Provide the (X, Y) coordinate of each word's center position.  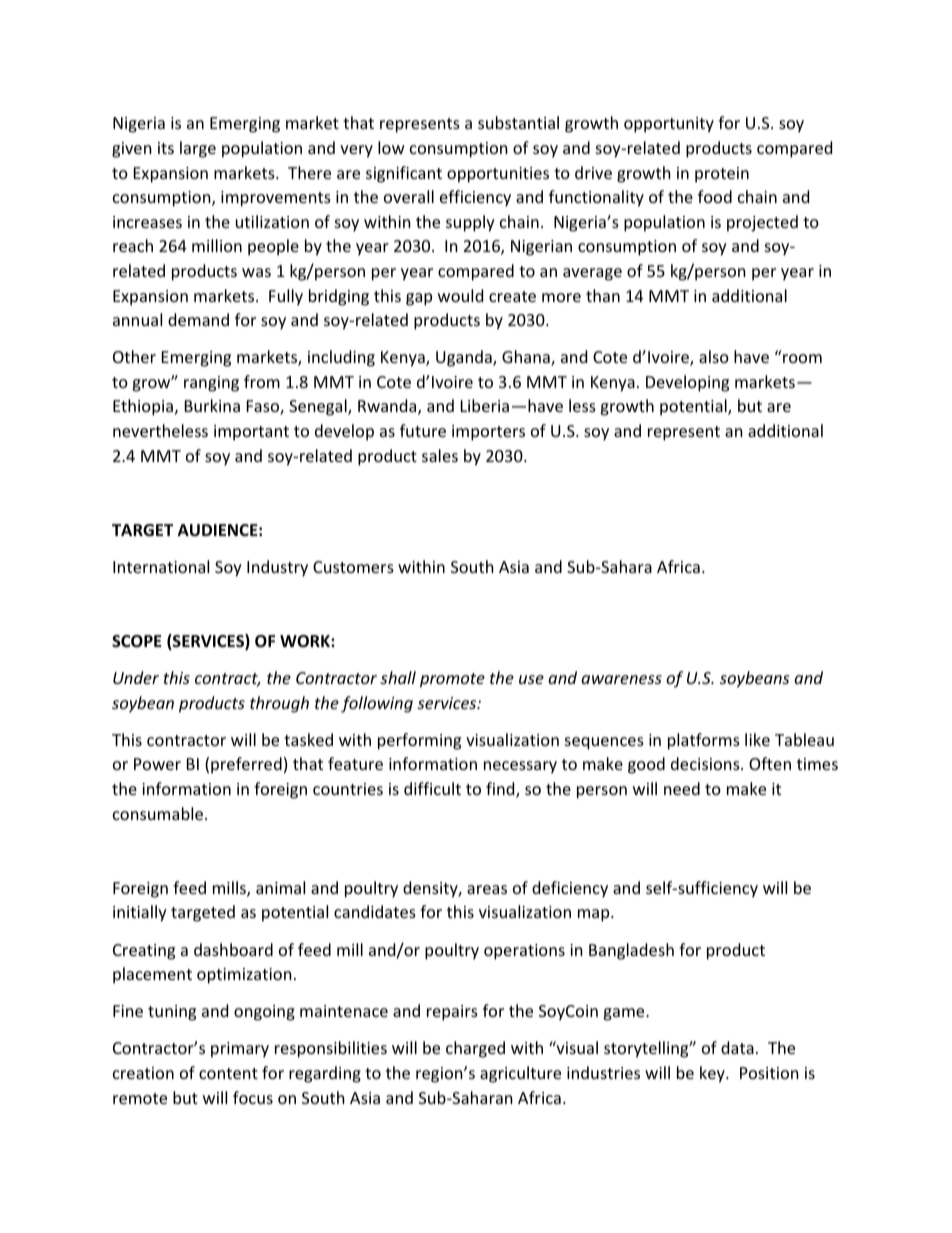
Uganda (465, 358)
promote (452, 680)
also (714, 356)
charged (475, 1049)
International (161, 566)
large (198, 149)
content (228, 1073)
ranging (211, 384)
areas (487, 889)
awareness (621, 679)
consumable (158, 813)
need (682, 788)
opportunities (498, 175)
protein (722, 175)
